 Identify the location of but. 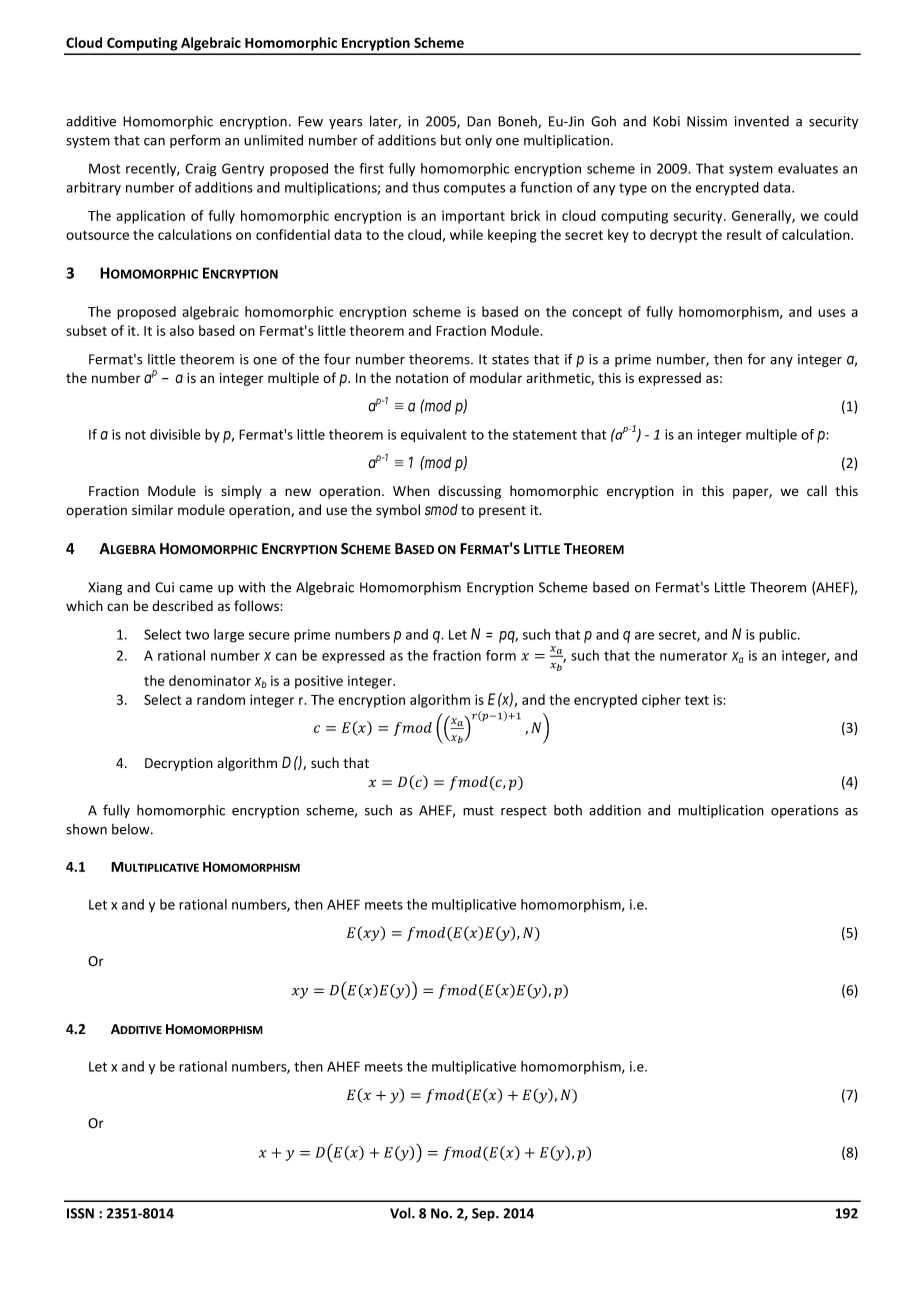
(451, 140).
